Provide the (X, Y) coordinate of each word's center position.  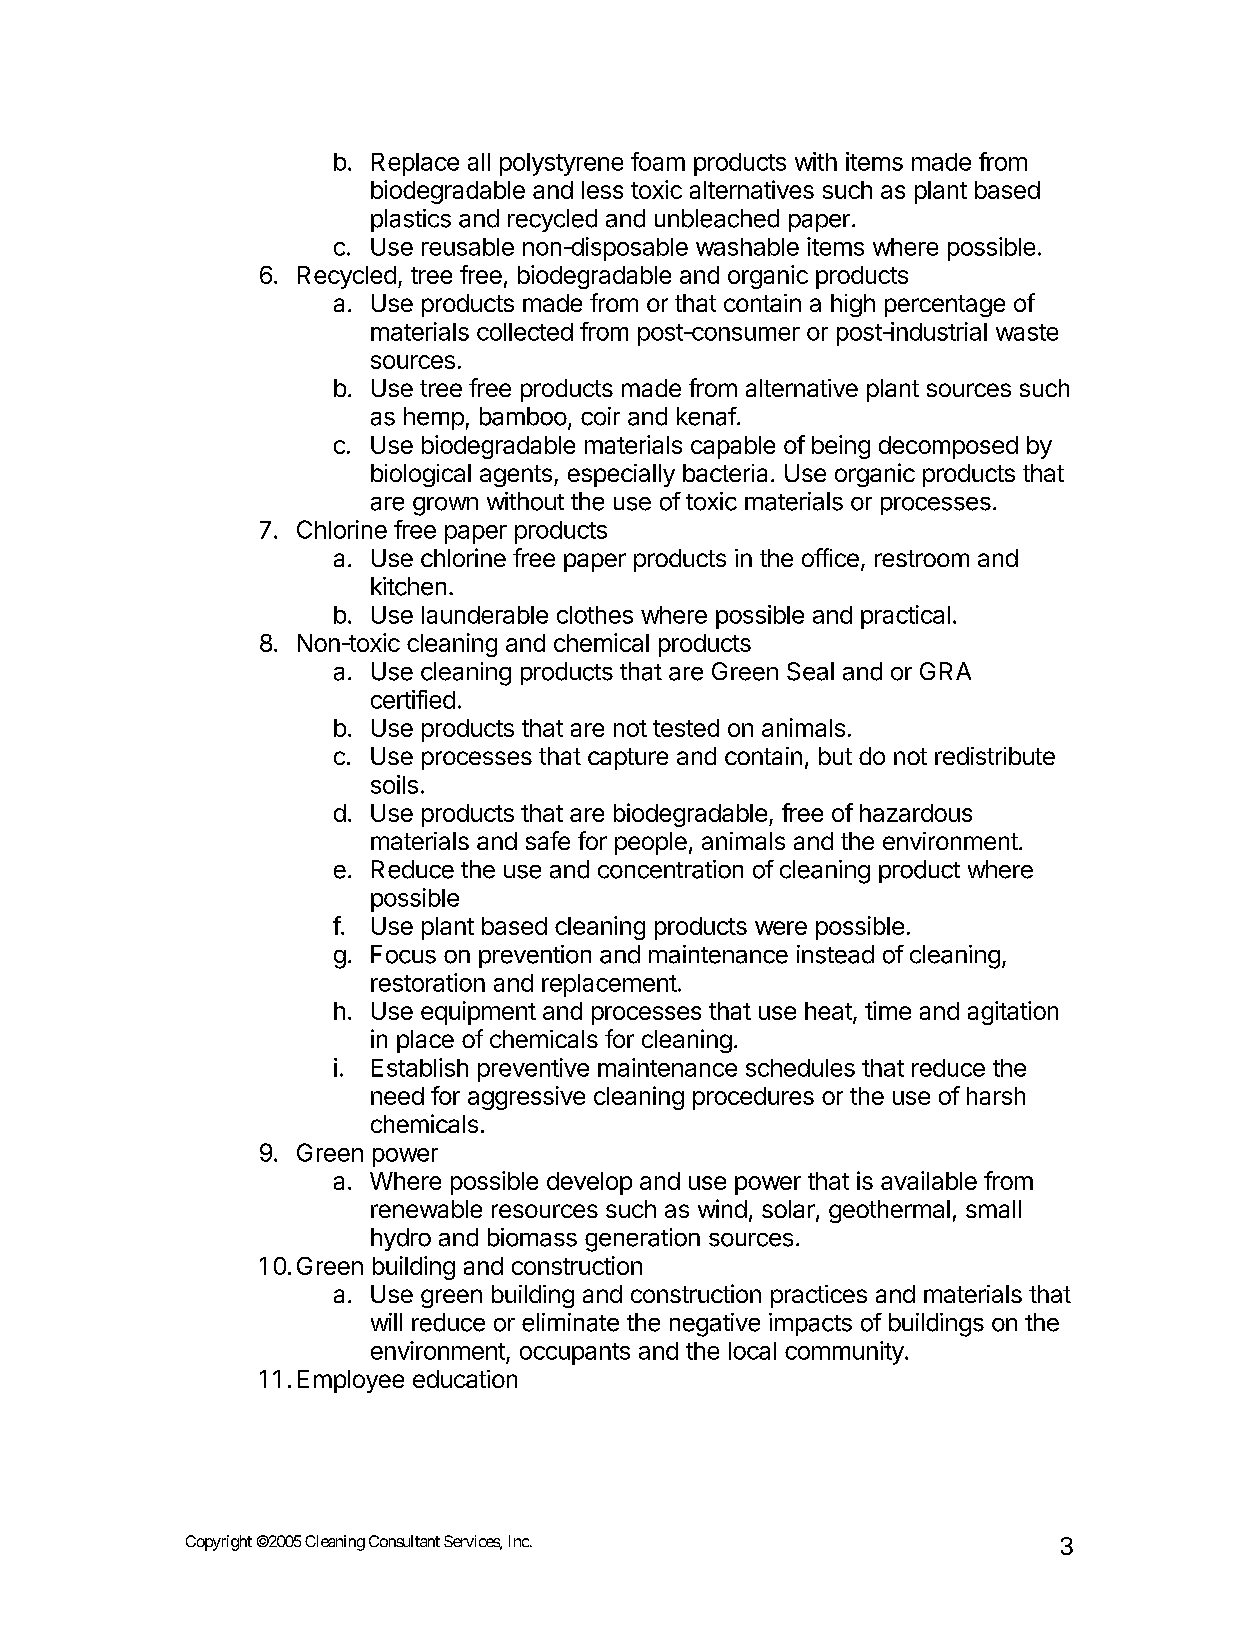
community (845, 1353)
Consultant (404, 1541)
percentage (945, 306)
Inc (519, 1541)
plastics (411, 220)
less (602, 190)
